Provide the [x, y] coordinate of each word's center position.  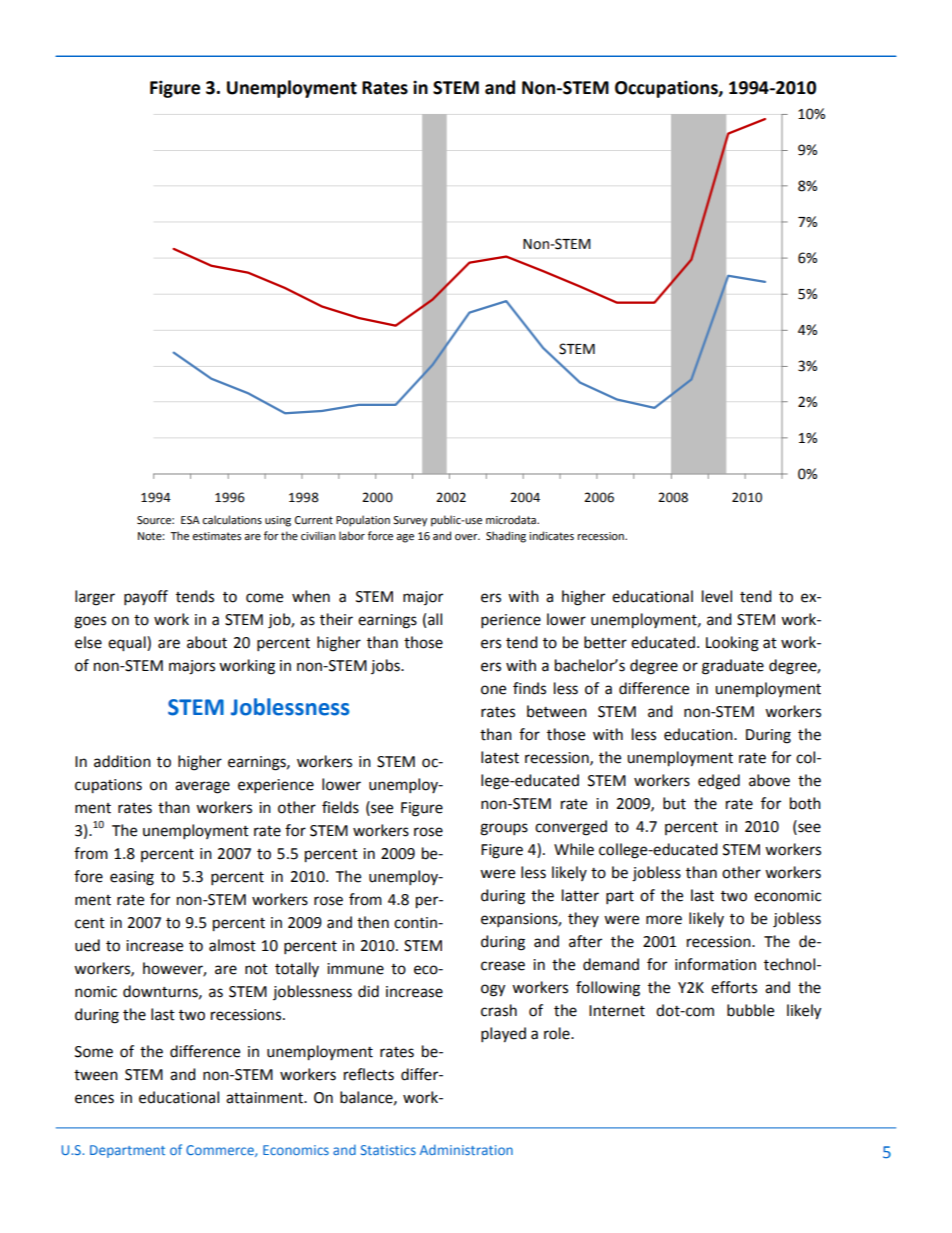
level [717, 596]
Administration [466, 1149]
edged [719, 782]
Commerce [221, 1151]
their [336, 619]
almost [232, 945]
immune [355, 969]
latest [500, 757]
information [715, 964]
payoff [146, 598]
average [202, 787]
